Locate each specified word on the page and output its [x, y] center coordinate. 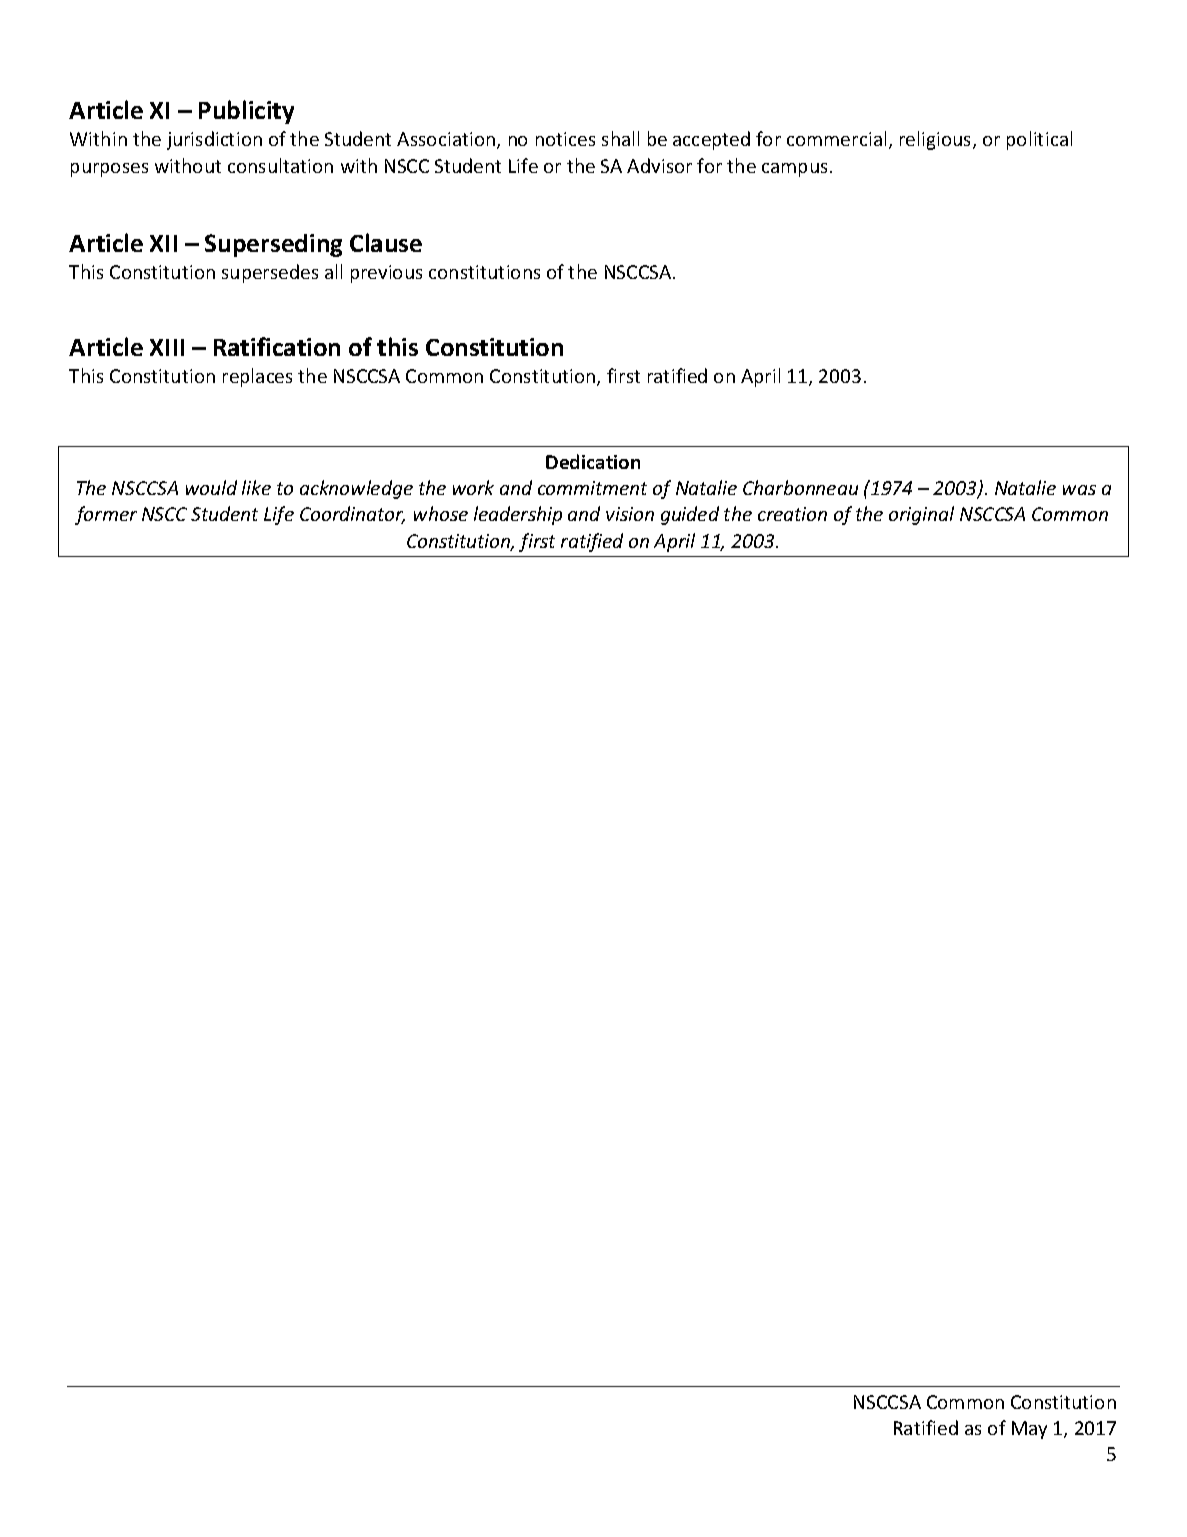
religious [937, 140]
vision [630, 514]
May [1029, 1430]
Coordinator [352, 515]
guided [690, 515]
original [921, 515]
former [106, 515]
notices [565, 139]
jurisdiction [214, 140]
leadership [518, 515]
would [211, 487]
